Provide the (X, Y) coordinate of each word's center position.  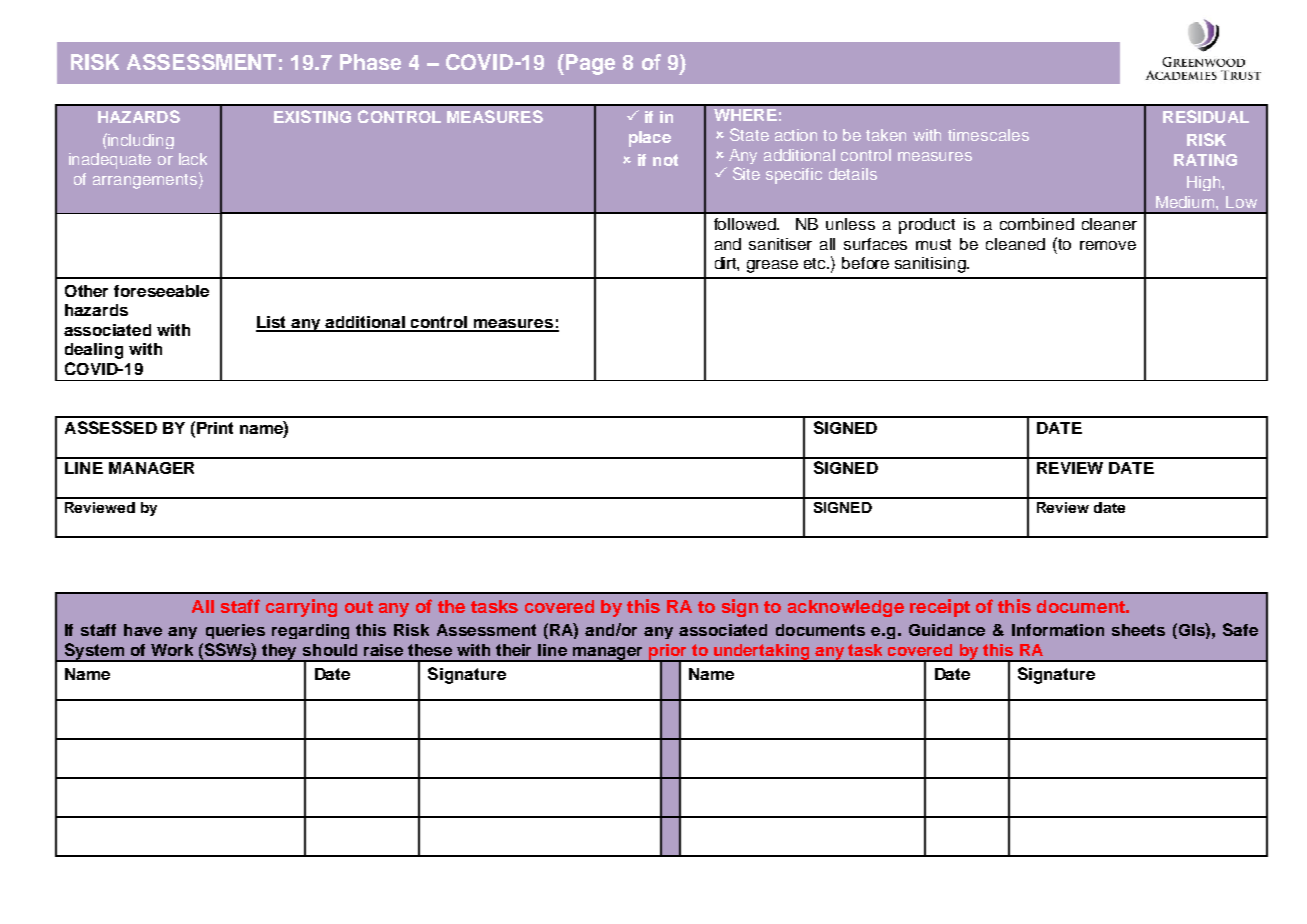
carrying (301, 608)
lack (193, 159)
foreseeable (161, 291)
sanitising (931, 265)
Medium (1186, 202)
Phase (370, 62)
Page (590, 64)
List (272, 323)
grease (772, 266)
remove (1108, 245)
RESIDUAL (1206, 116)
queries (235, 631)
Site (746, 173)
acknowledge (846, 608)
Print (215, 428)
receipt (940, 608)
